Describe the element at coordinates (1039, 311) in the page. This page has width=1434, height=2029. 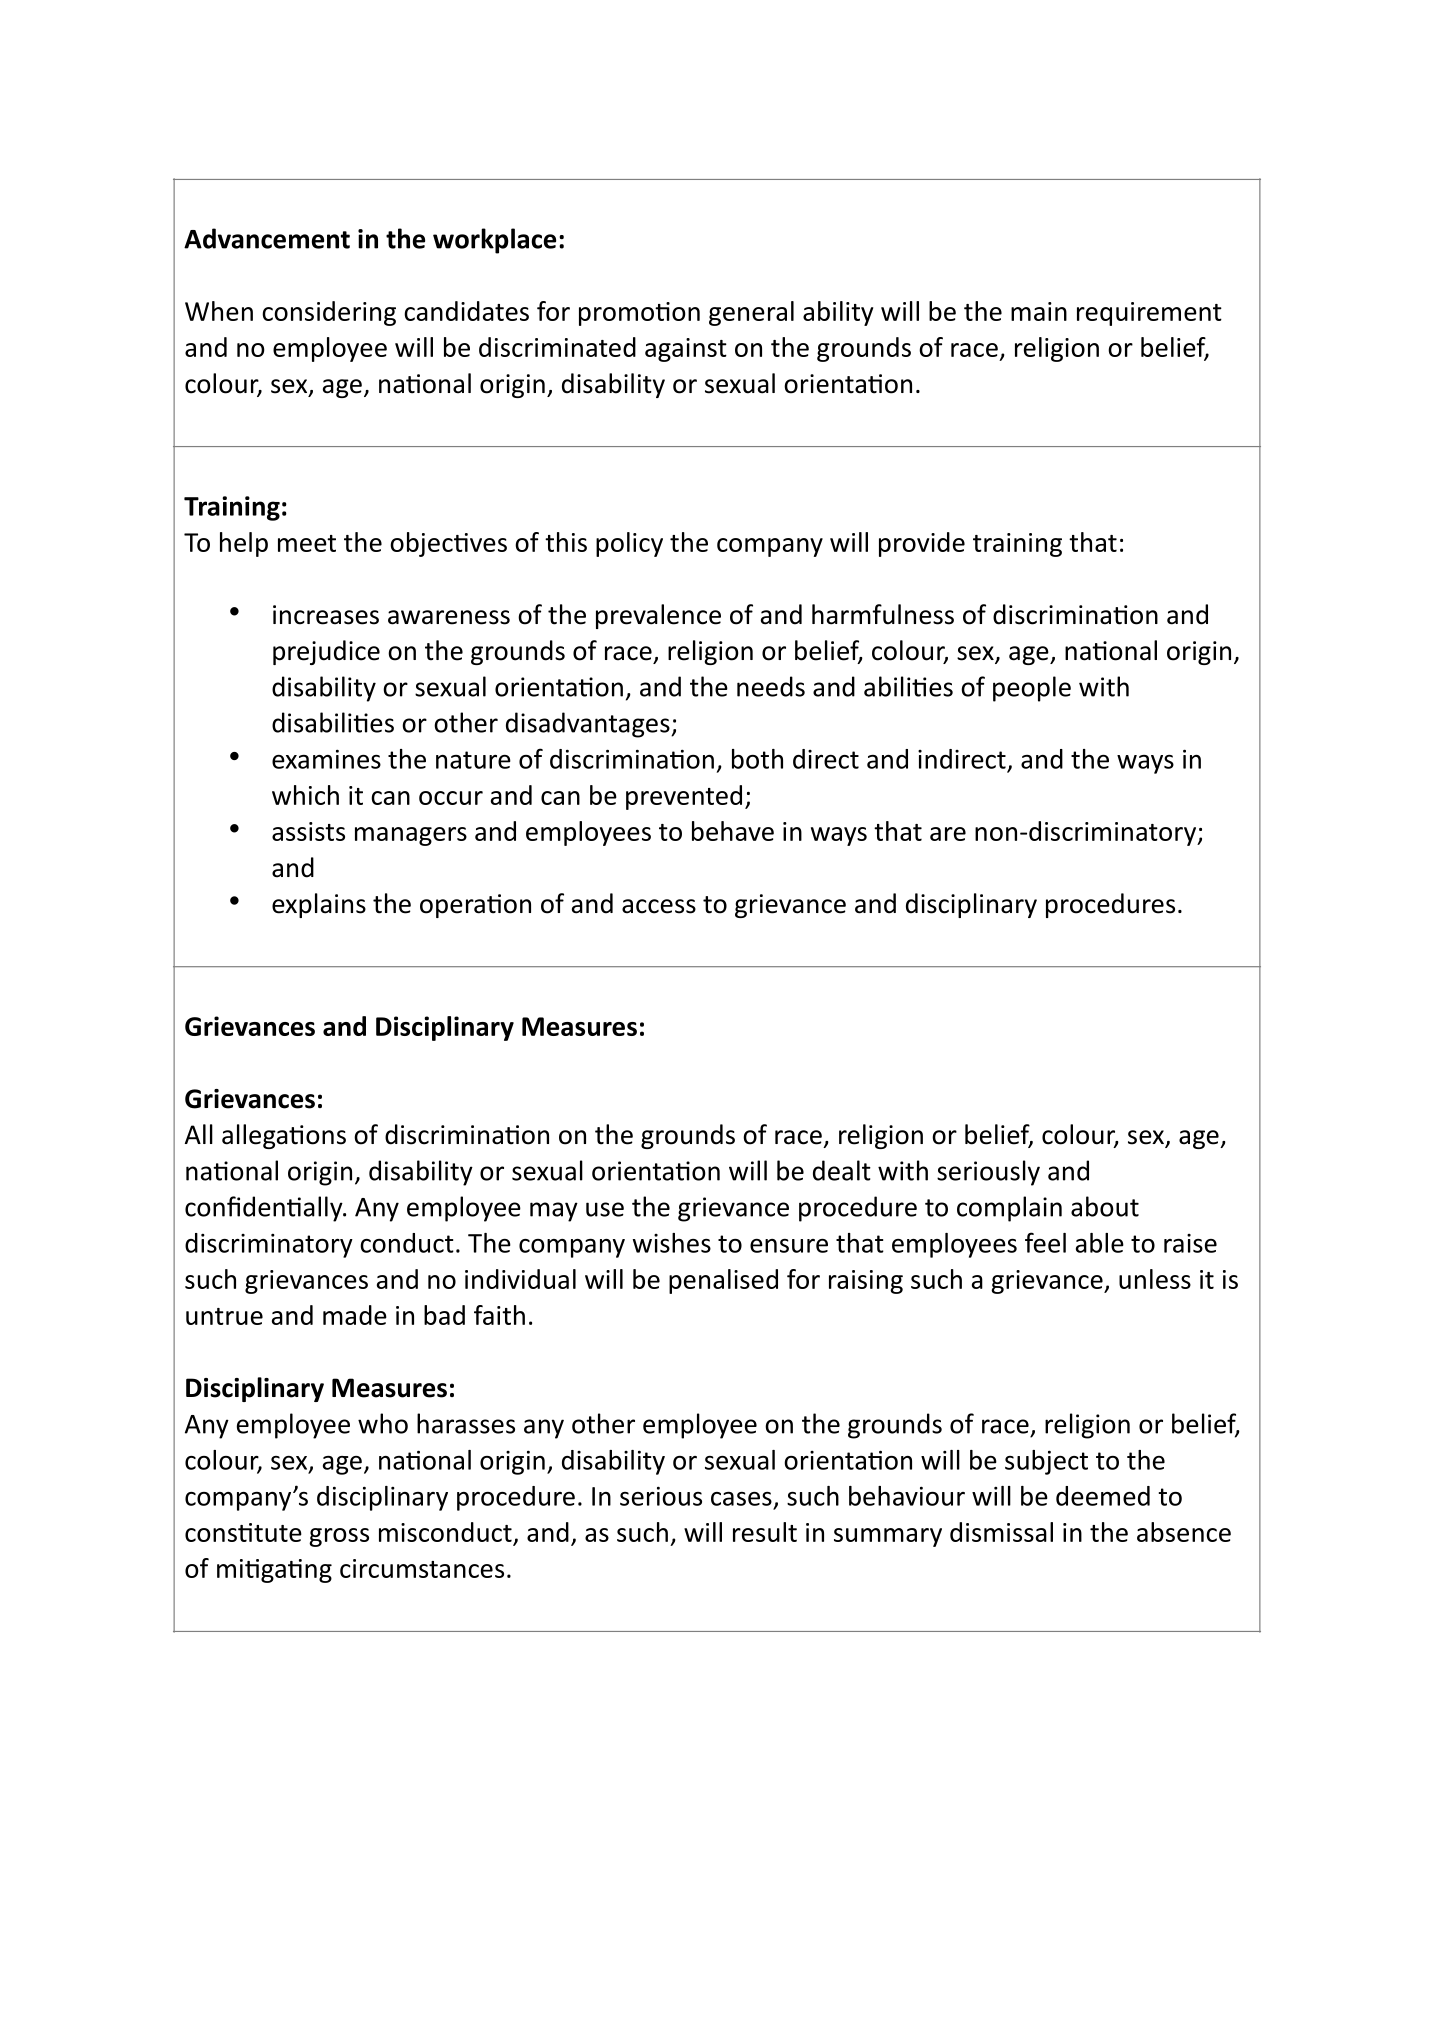
I see `main` at that location.
